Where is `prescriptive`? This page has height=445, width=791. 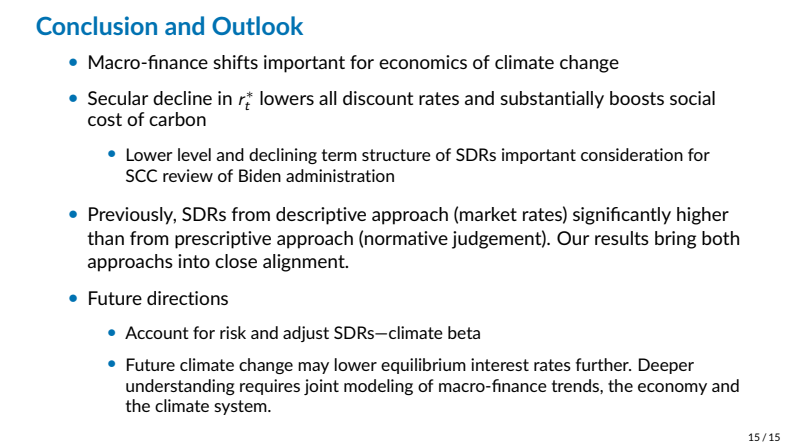 prescriptive is located at coordinates (223, 240).
